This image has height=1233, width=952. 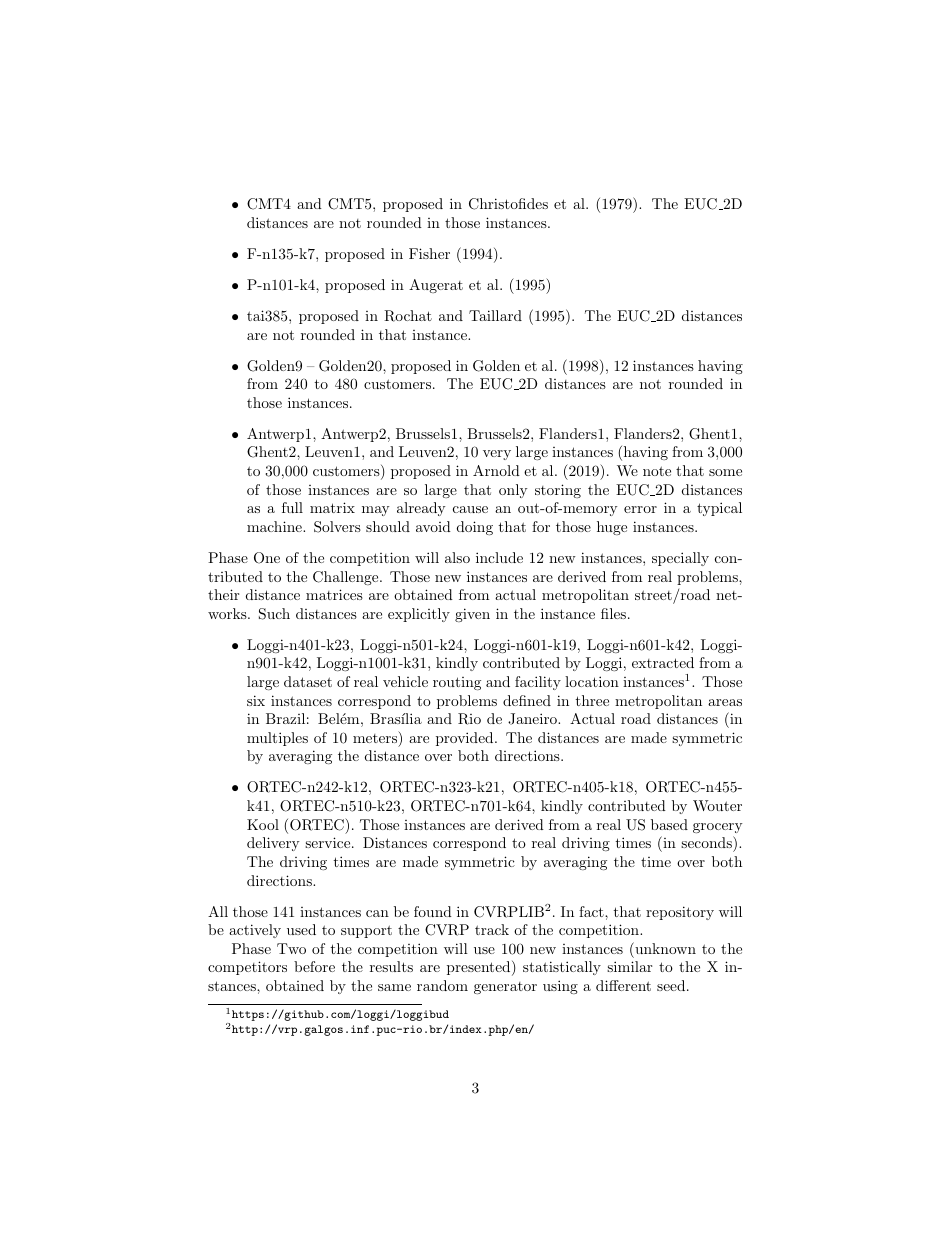 I want to click on provided, so click(x=466, y=739).
